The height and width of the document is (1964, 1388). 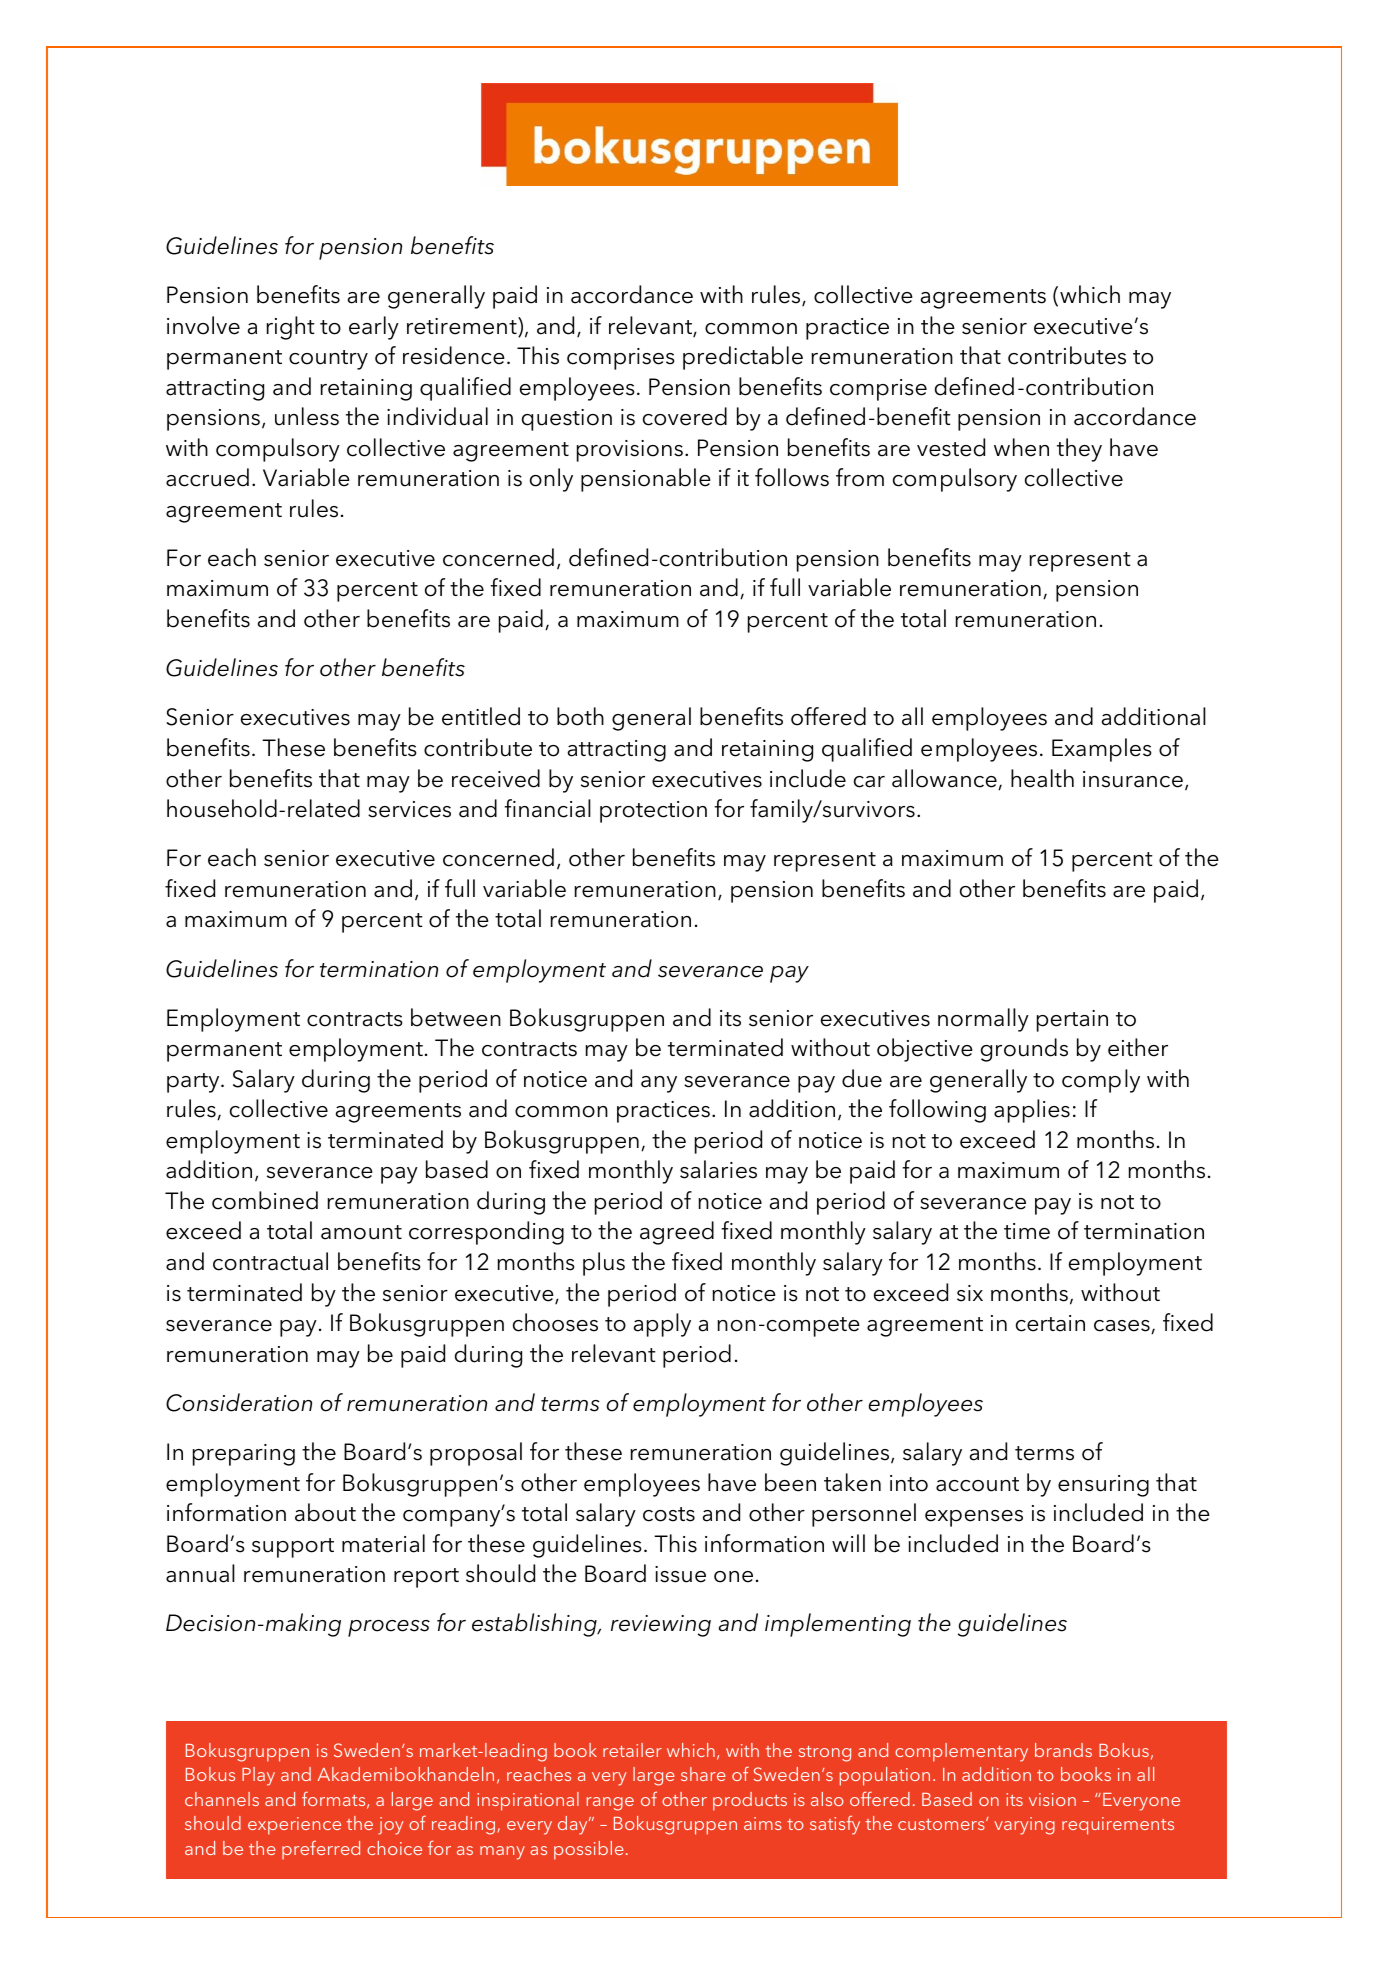 What do you see at coordinates (1102, 750) in the document?
I see `Examples` at bounding box center [1102, 750].
